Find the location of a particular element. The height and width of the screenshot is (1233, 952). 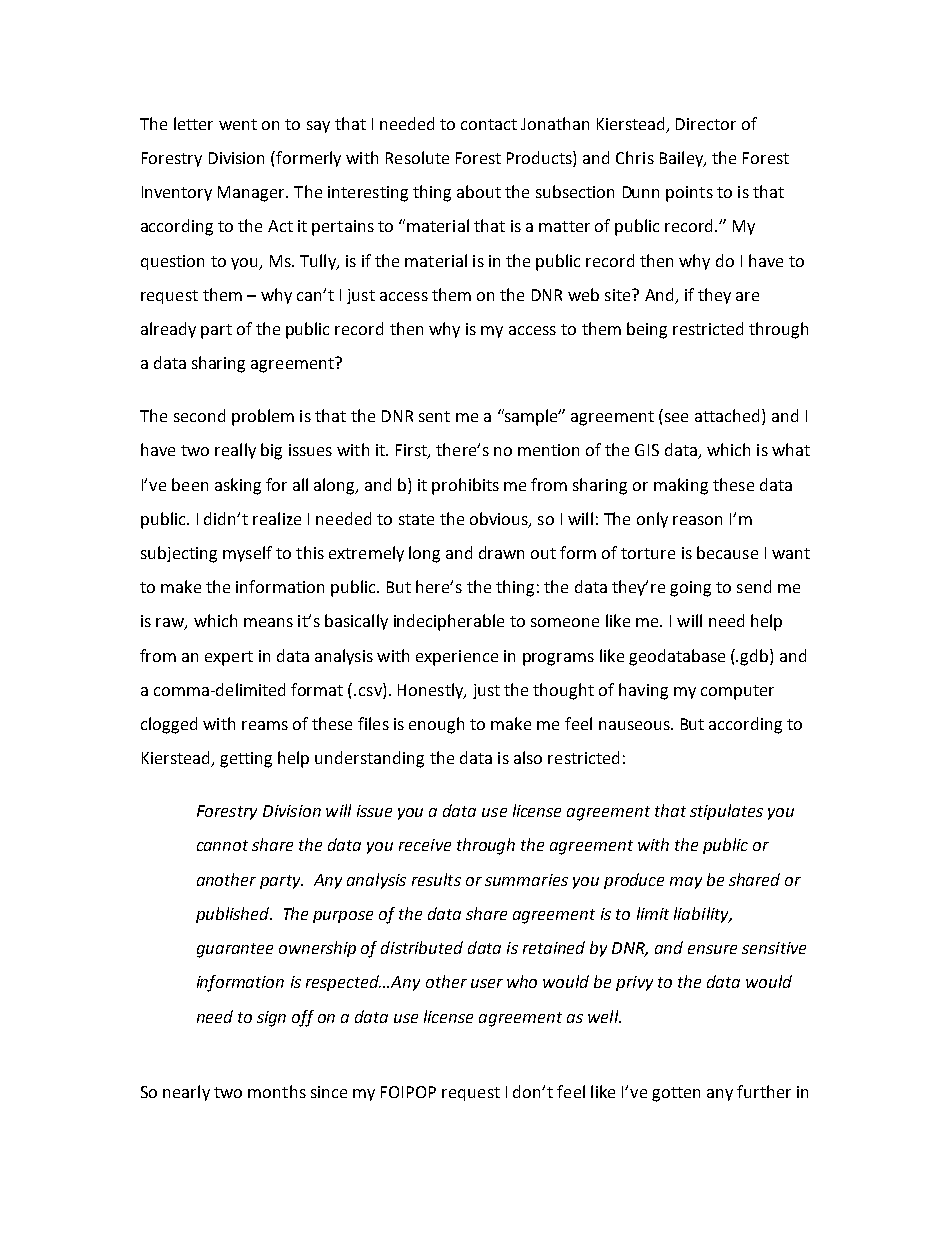

going is located at coordinates (690, 589).
